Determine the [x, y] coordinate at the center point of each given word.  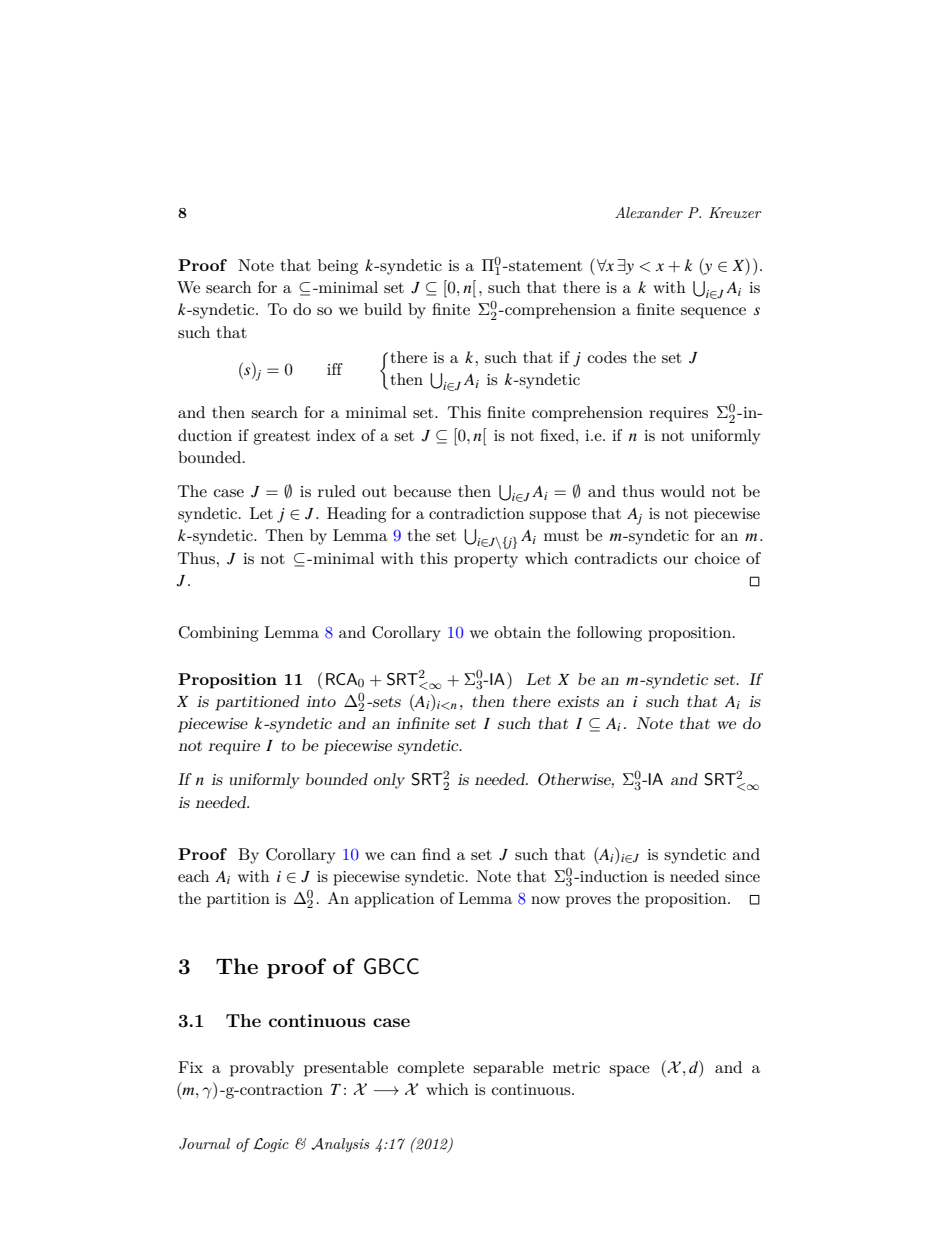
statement [544, 265]
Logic [271, 1145]
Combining [218, 634]
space [629, 1071]
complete [431, 1069]
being [338, 267]
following [609, 634]
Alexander [649, 212]
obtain [517, 632]
